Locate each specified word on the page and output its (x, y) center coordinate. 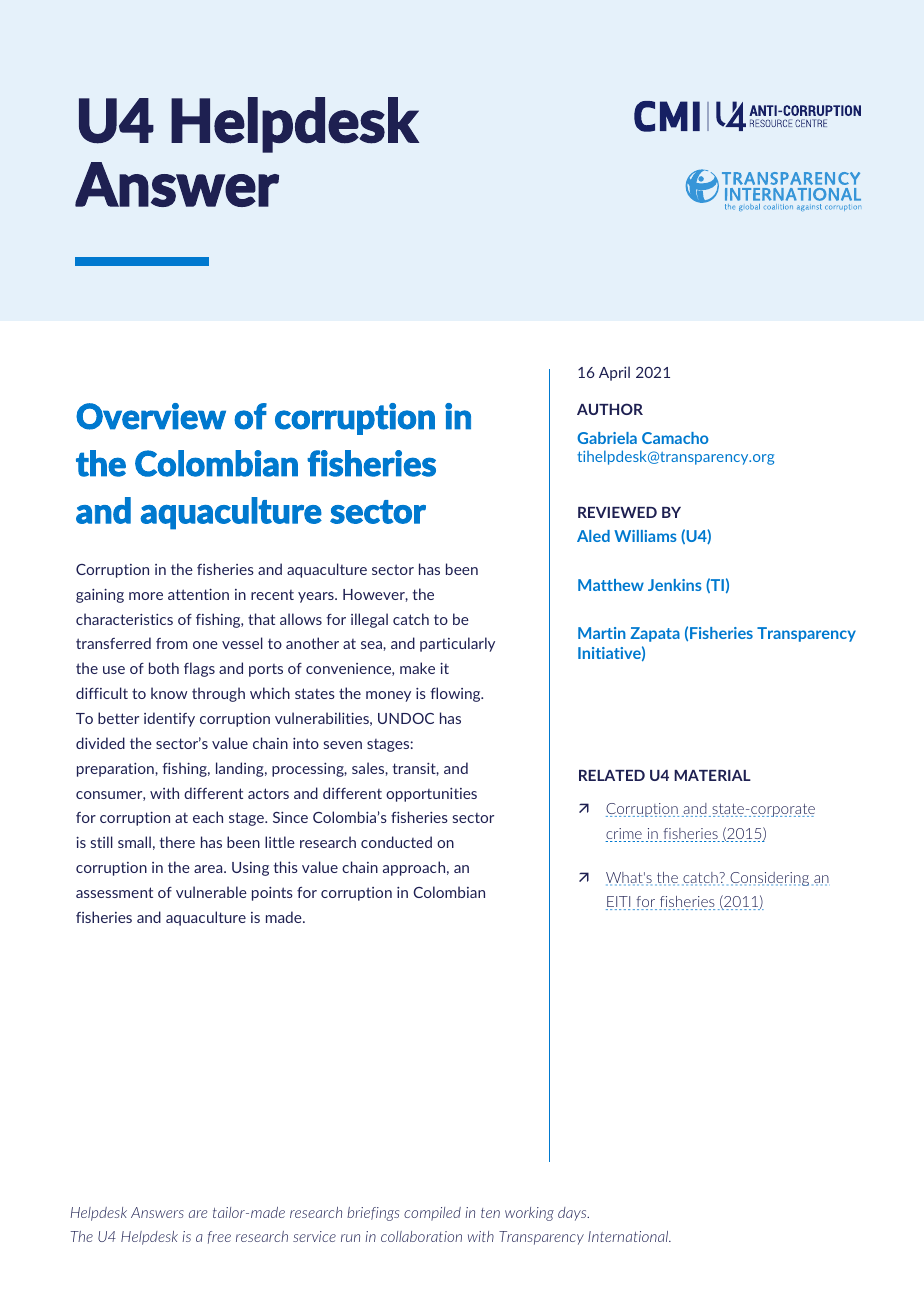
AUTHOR (610, 409)
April (614, 373)
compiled (432, 1214)
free (219, 1237)
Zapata (655, 634)
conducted (396, 842)
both (164, 668)
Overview (151, 416)
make (417, 668)
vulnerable (211, 892)
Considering (769, 879)
